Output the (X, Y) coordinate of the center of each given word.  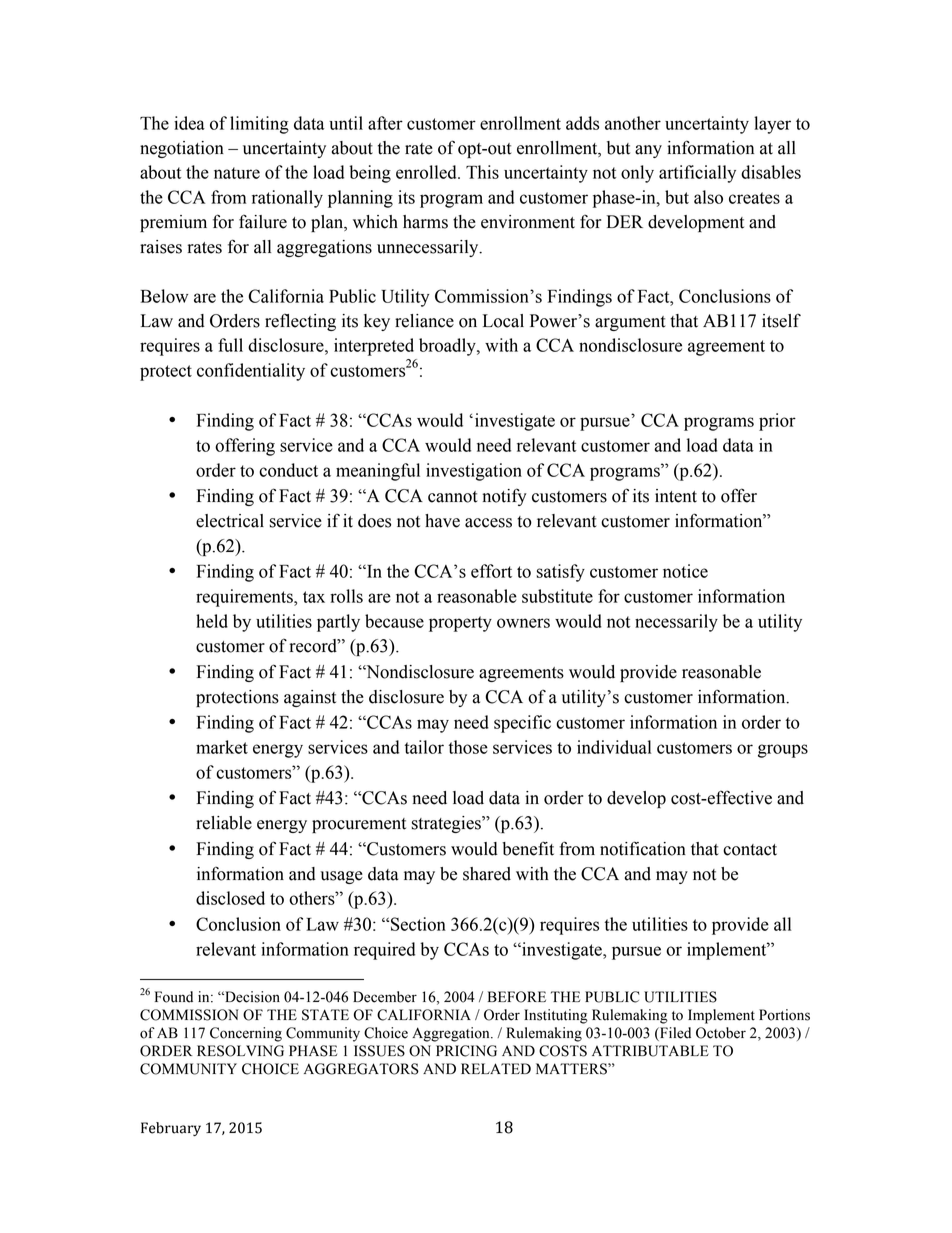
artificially (697, 174)
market (222, 747)
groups (783, 751)
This (482, 172)
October (721, 1033)
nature (237, 173)
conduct (288, 470)
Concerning (246, 1034)
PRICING (466, 1051)
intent (676, 496)
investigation (474, 472)
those (468, 747)
